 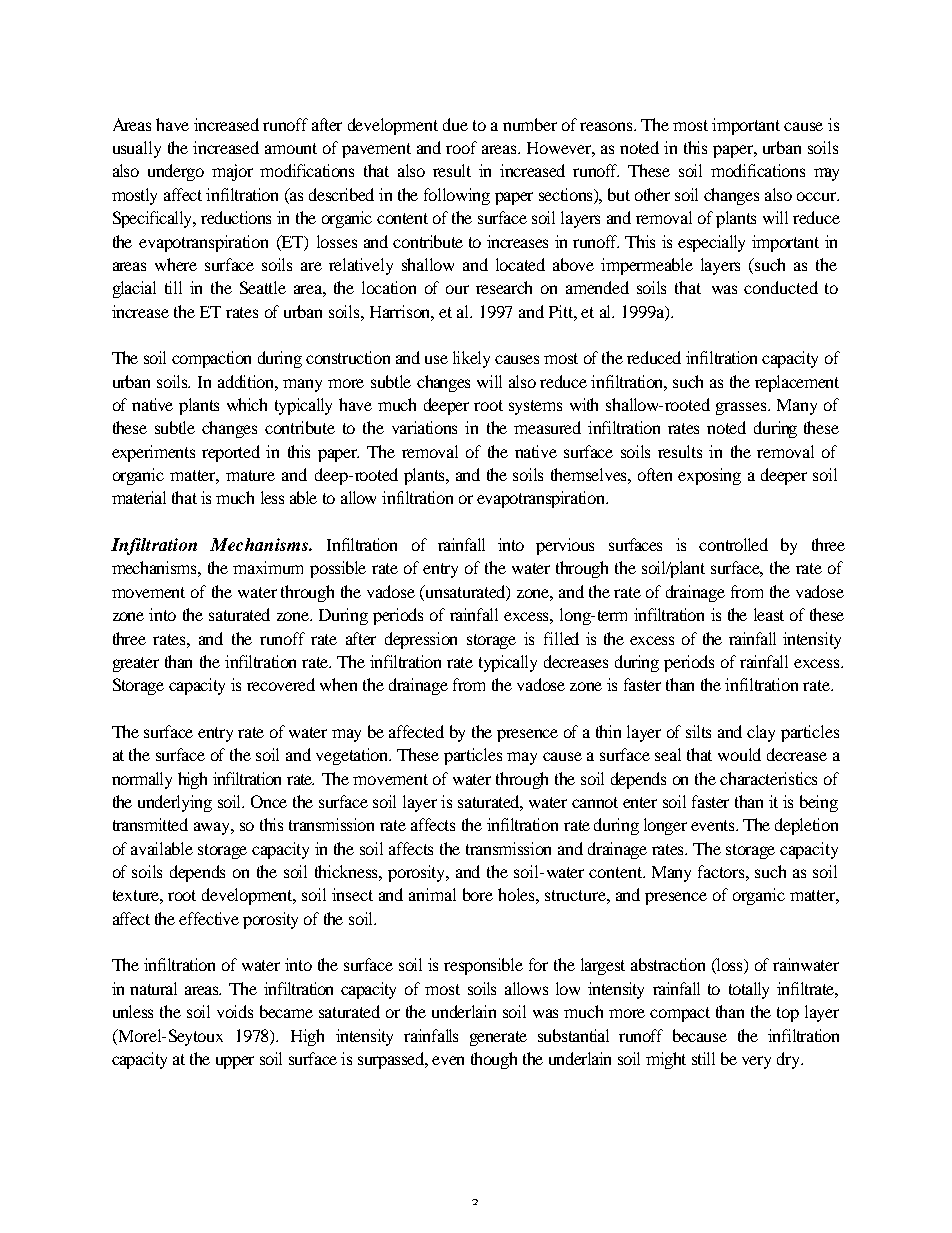 What do you see at coordinates (232, 172) in the screenshot?
I see `major` at bounding box center [232, 172].
